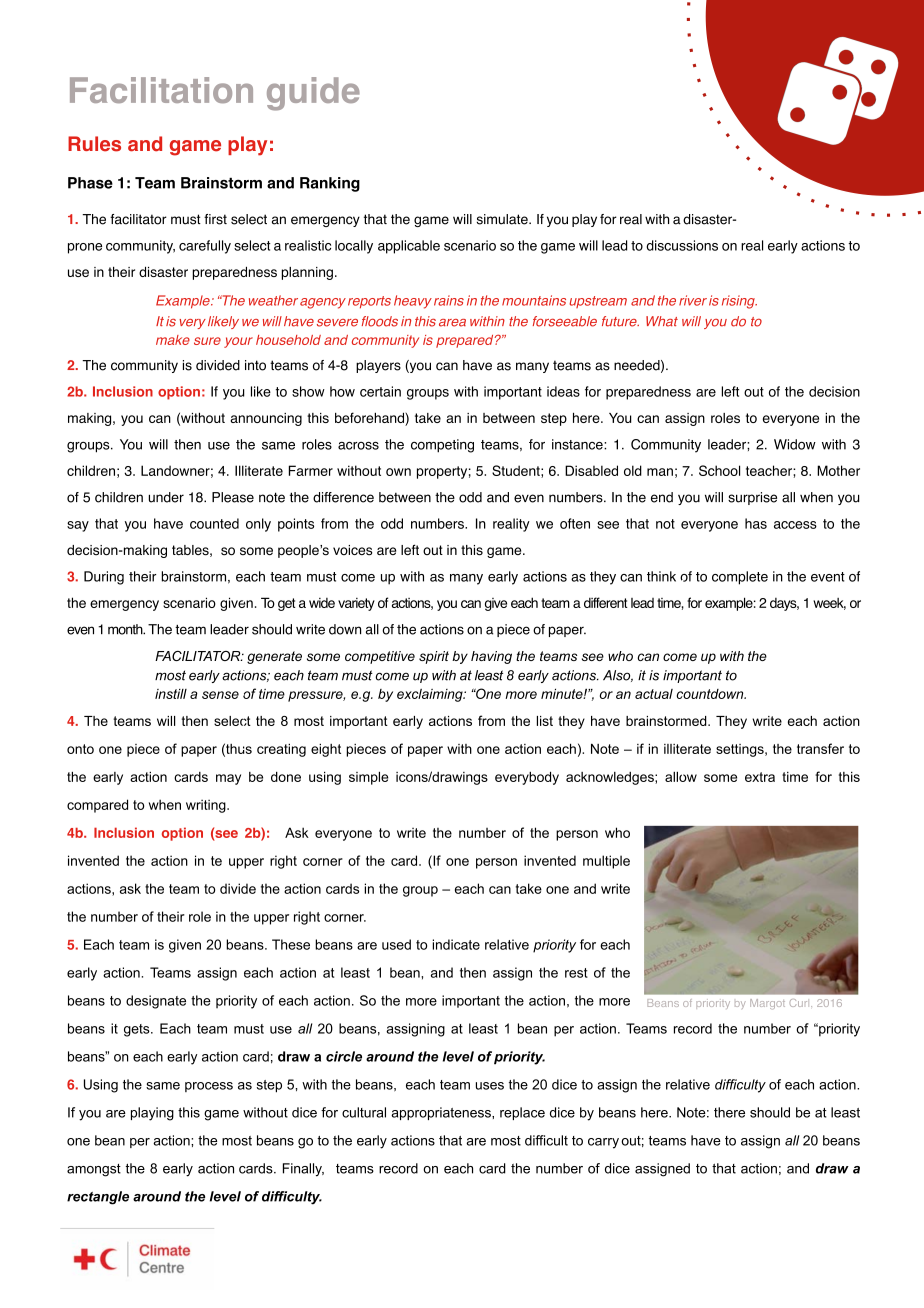 This screenshot has width=924, height=1308. What do you see at coordinates (760, 777) in the screenshot?
I see `extra` at bounding box center [760, 777].
